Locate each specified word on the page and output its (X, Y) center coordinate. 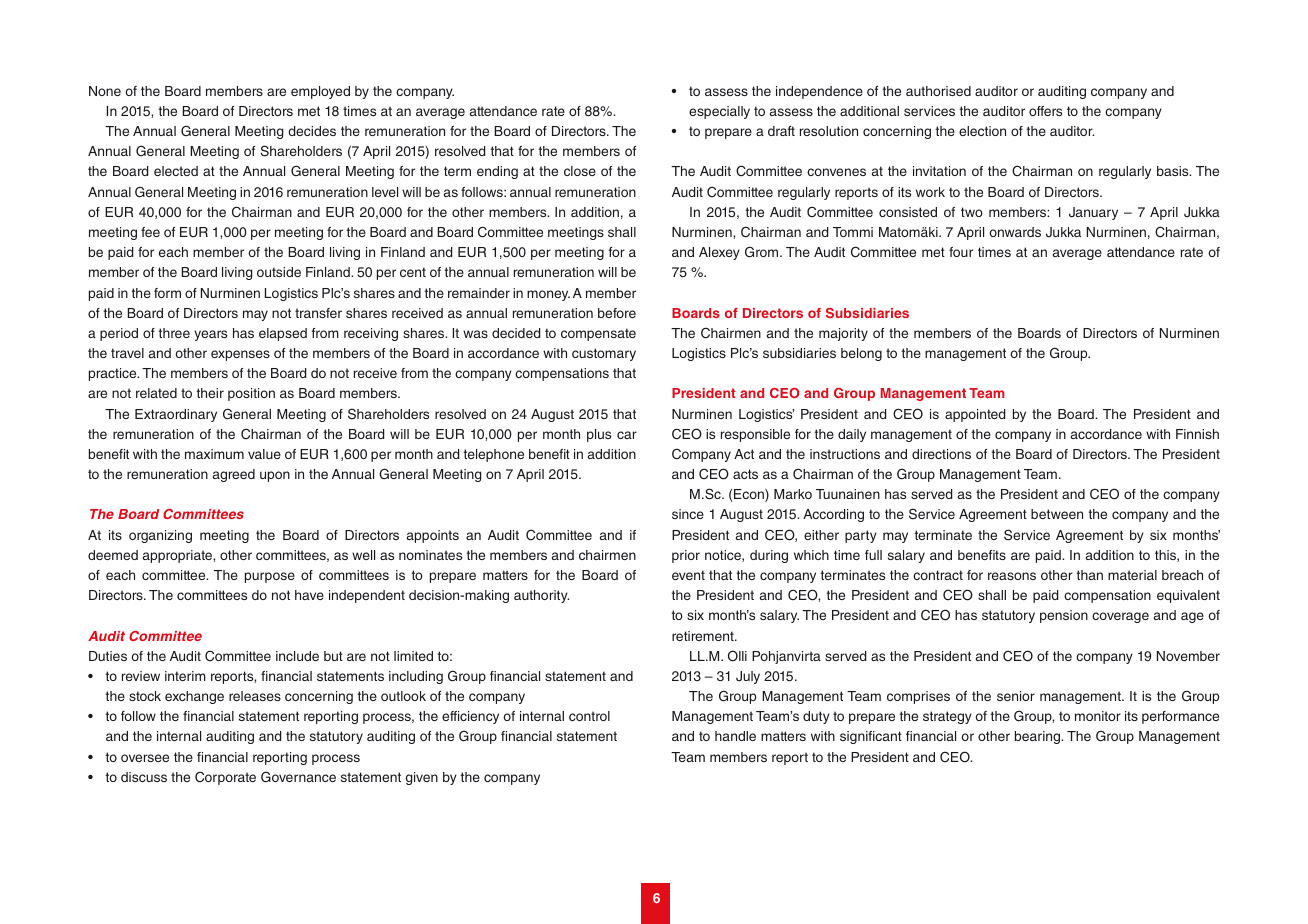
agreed (234, 475)
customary (604, 354)
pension (1064, 616)
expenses (240, 355)
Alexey (719, 253)
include (297, 656)
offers (1045, 111)
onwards (1015, 232)
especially (719, 112)
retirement (704, 636)
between (1057, 514)
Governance (298, 777)
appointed (975, 415)
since (688, 514)
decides (312, 131)
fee (150, 232)
